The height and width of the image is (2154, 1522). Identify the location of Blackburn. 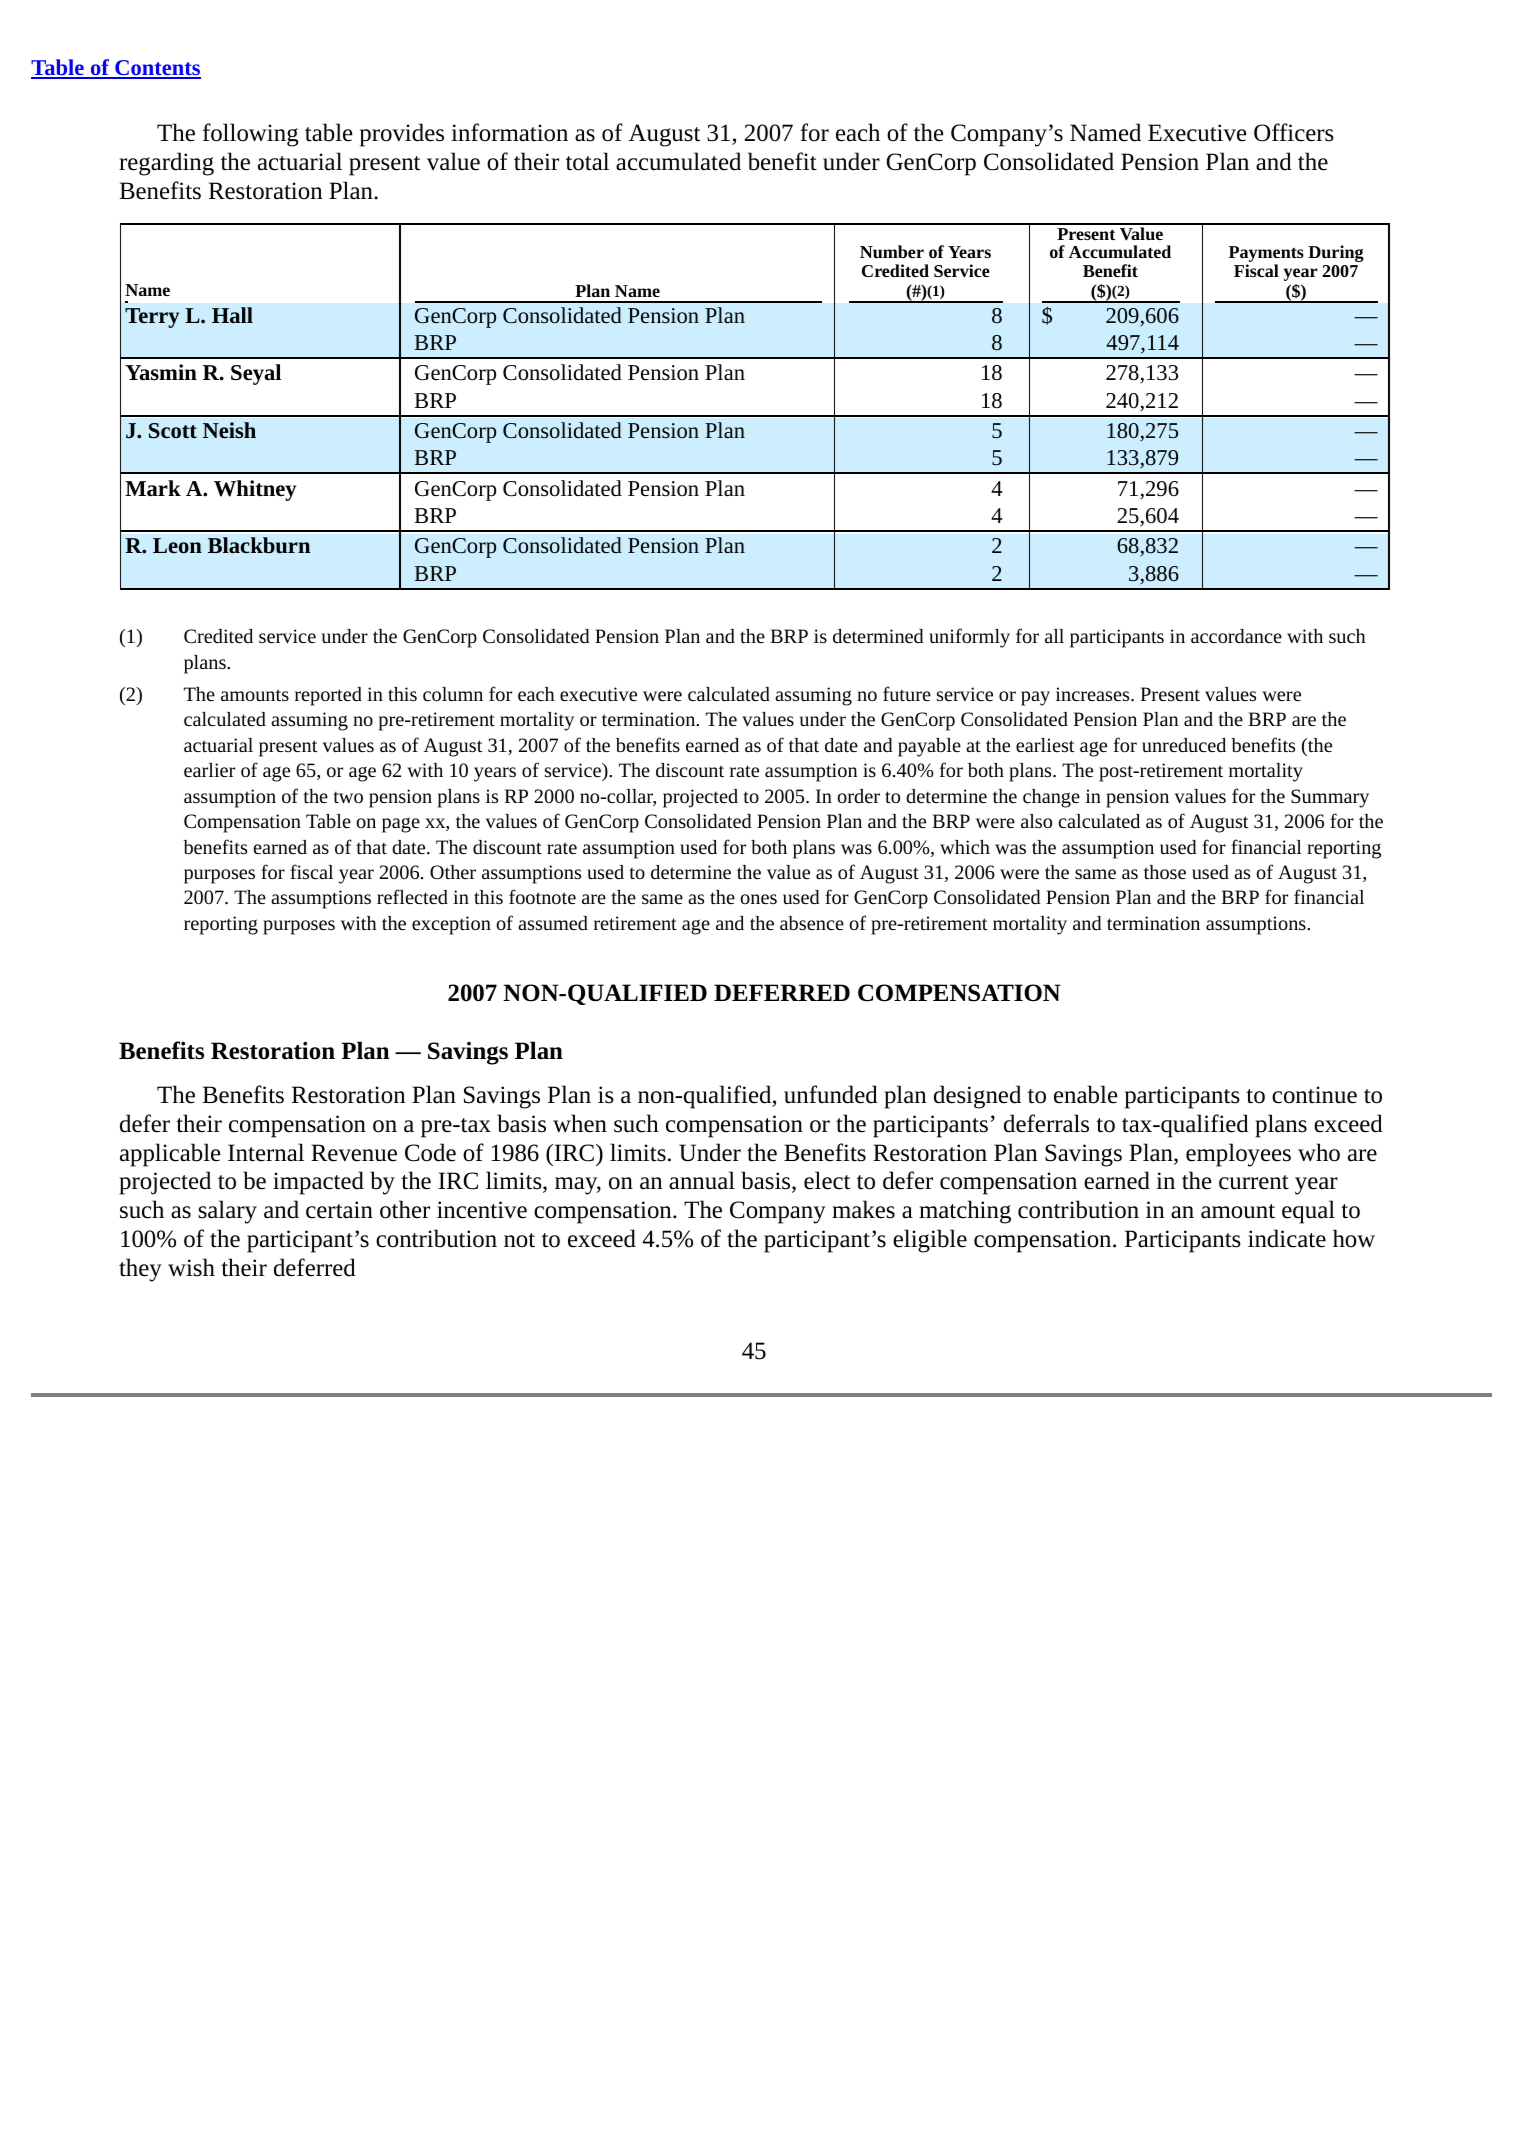
(259, 545).
